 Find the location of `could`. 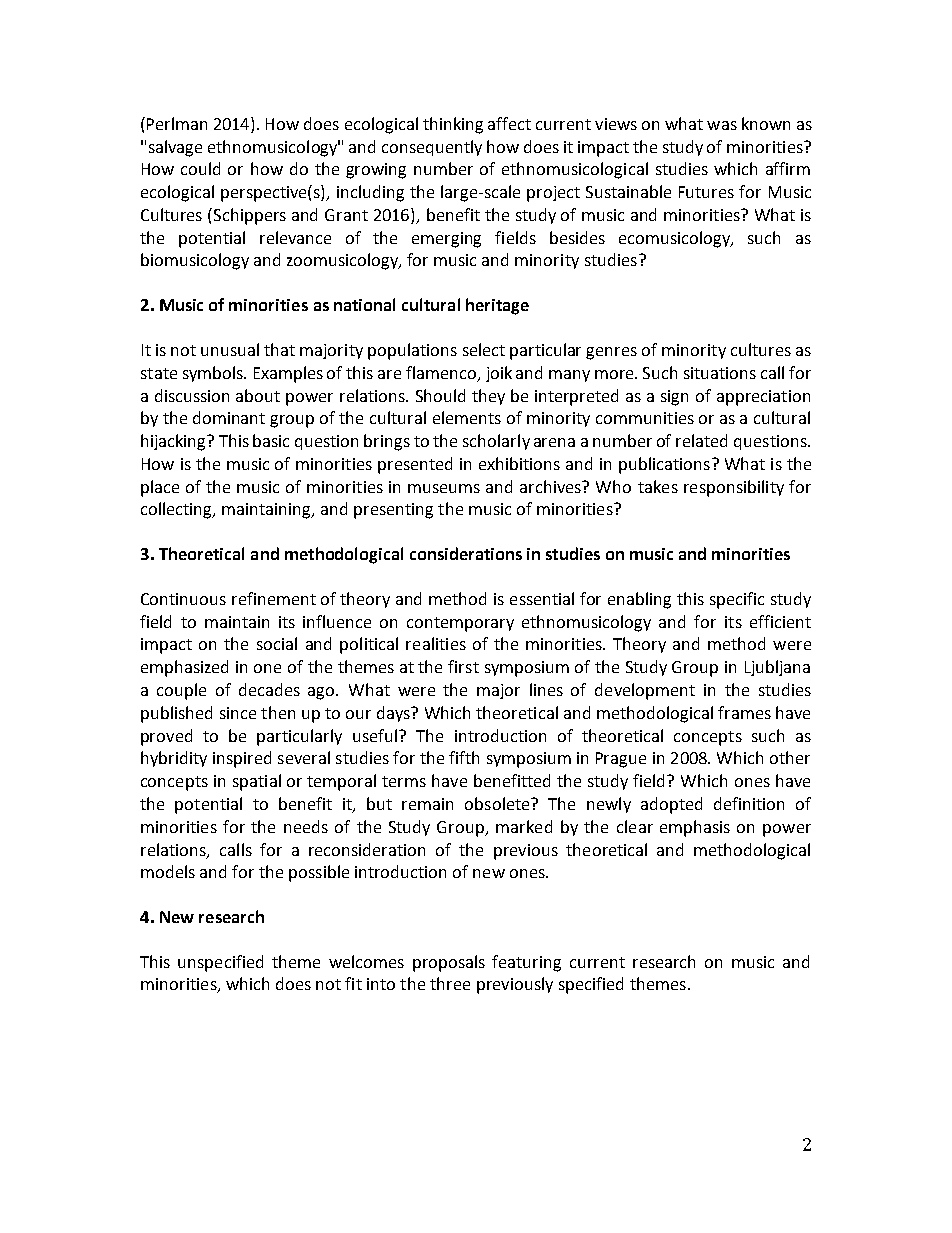

could is located at coordinates (200, 168).
